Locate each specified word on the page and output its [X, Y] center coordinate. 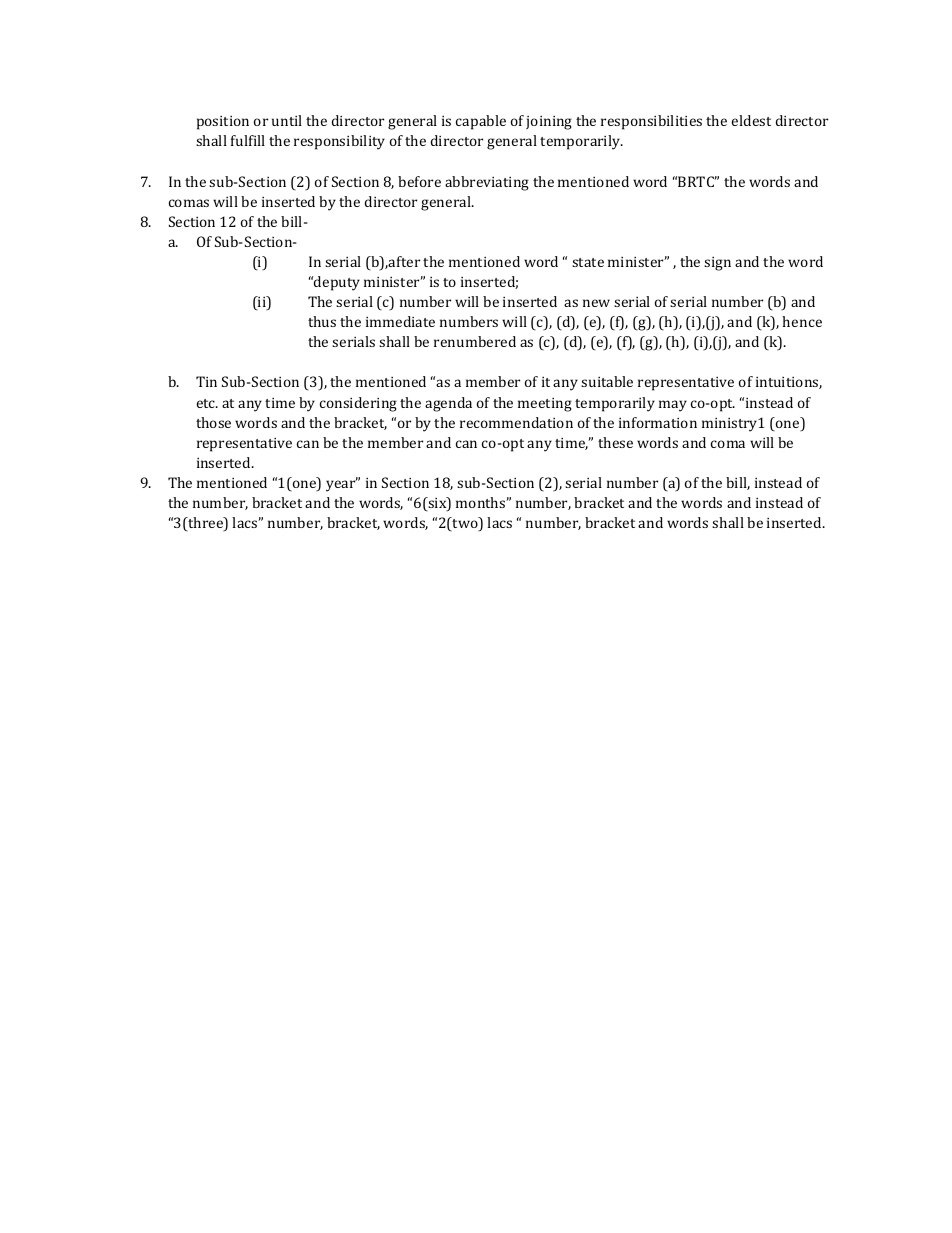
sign [717, 264]
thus [322, 321]
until [287, 120]
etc [207, 403]
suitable [607, 381]
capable [481, 122]
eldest [751, 120]
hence [802, 321]
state [588, 262]
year [342, 485]
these [615, 442]
